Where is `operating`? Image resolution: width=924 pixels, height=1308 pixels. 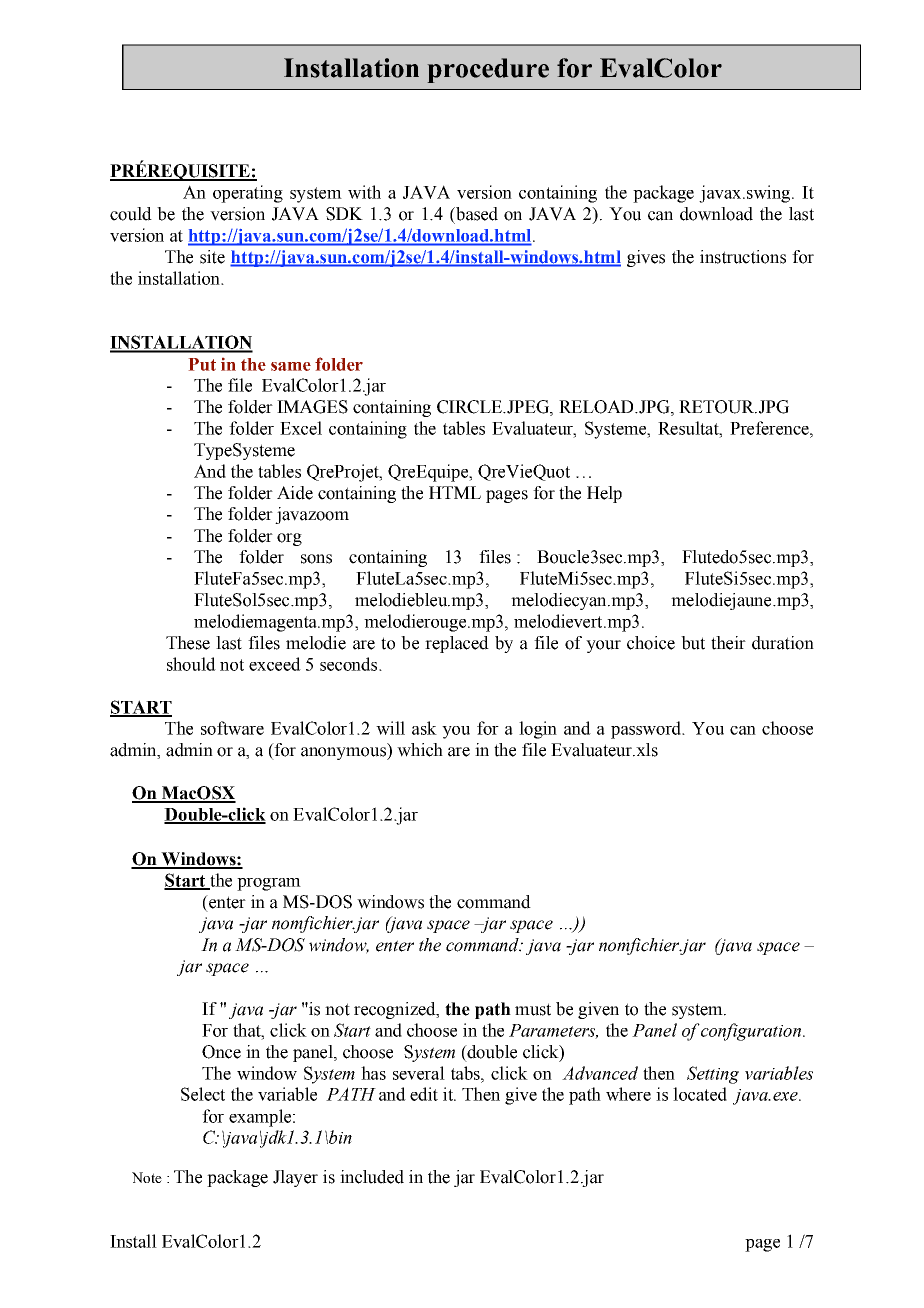 operating is located at coordinates (248, 194).
